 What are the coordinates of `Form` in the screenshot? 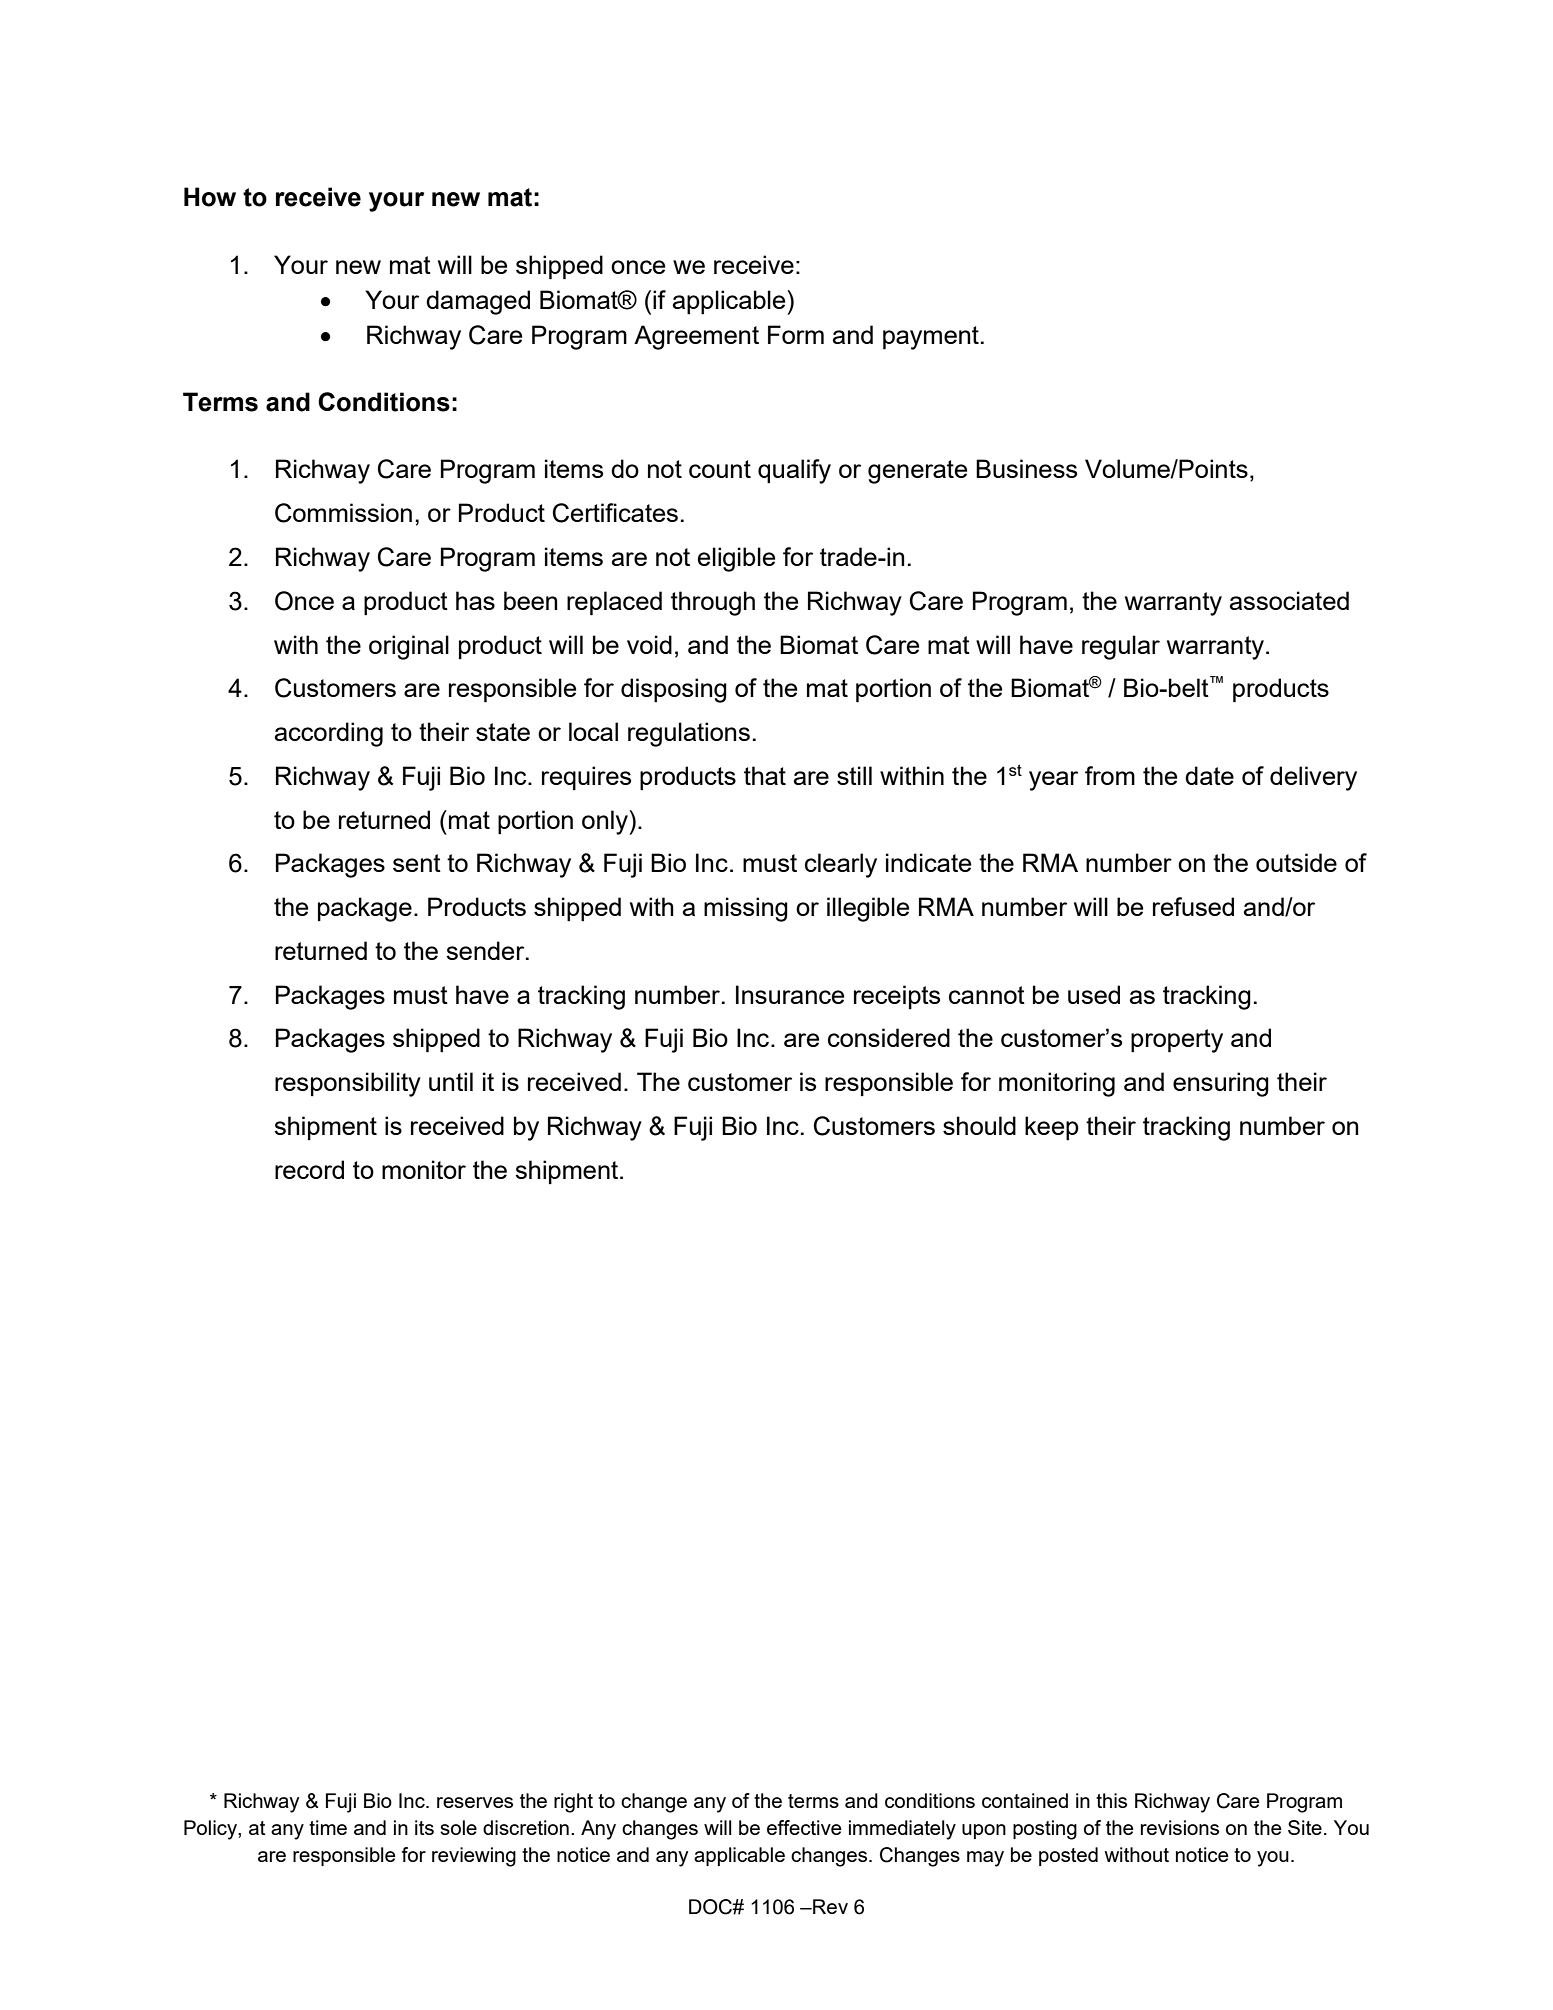 It's located at (796, 334).
